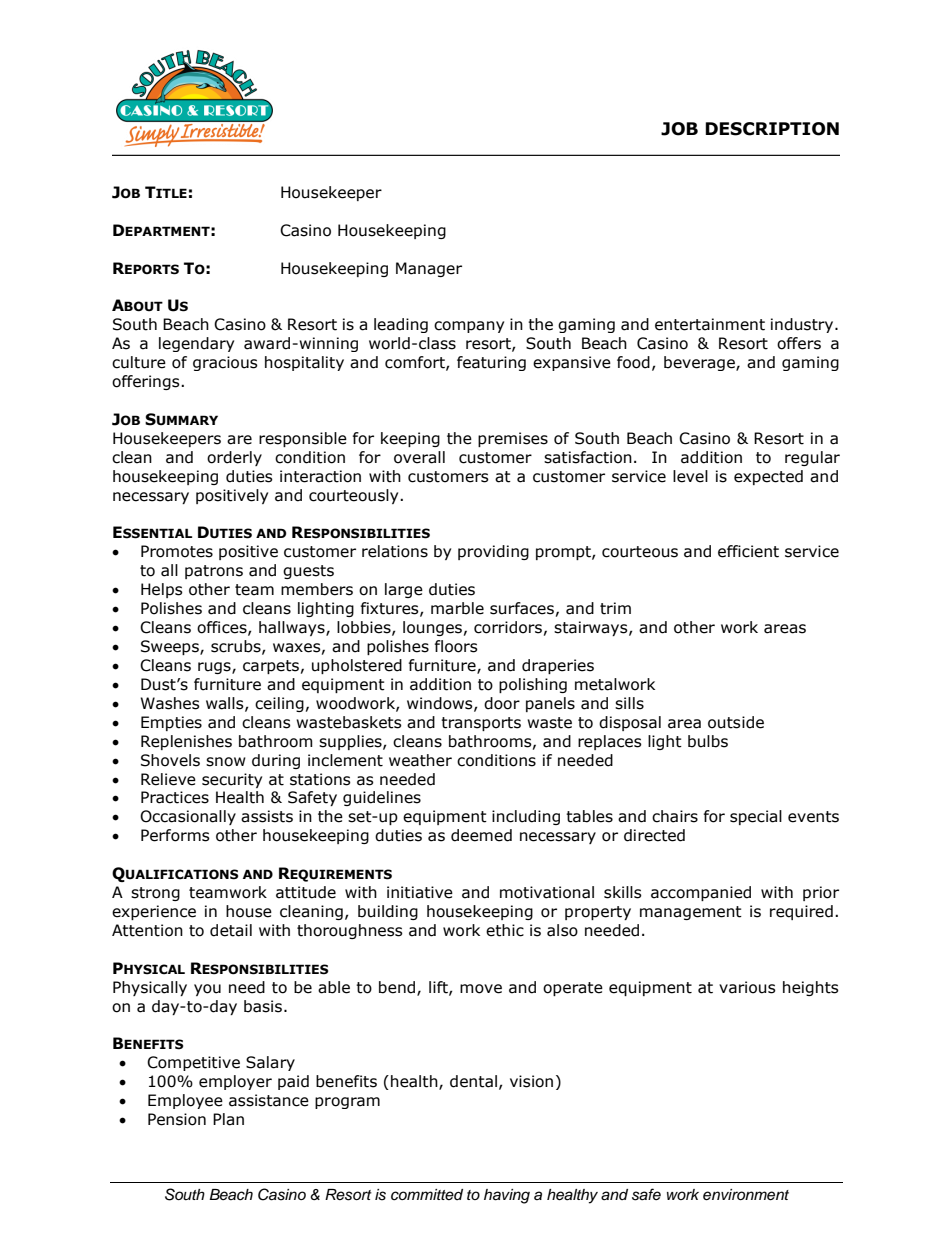 Image resolution: width=952 pixels, height=1233 pixels. I want to click on expected, so click(768, 477).
